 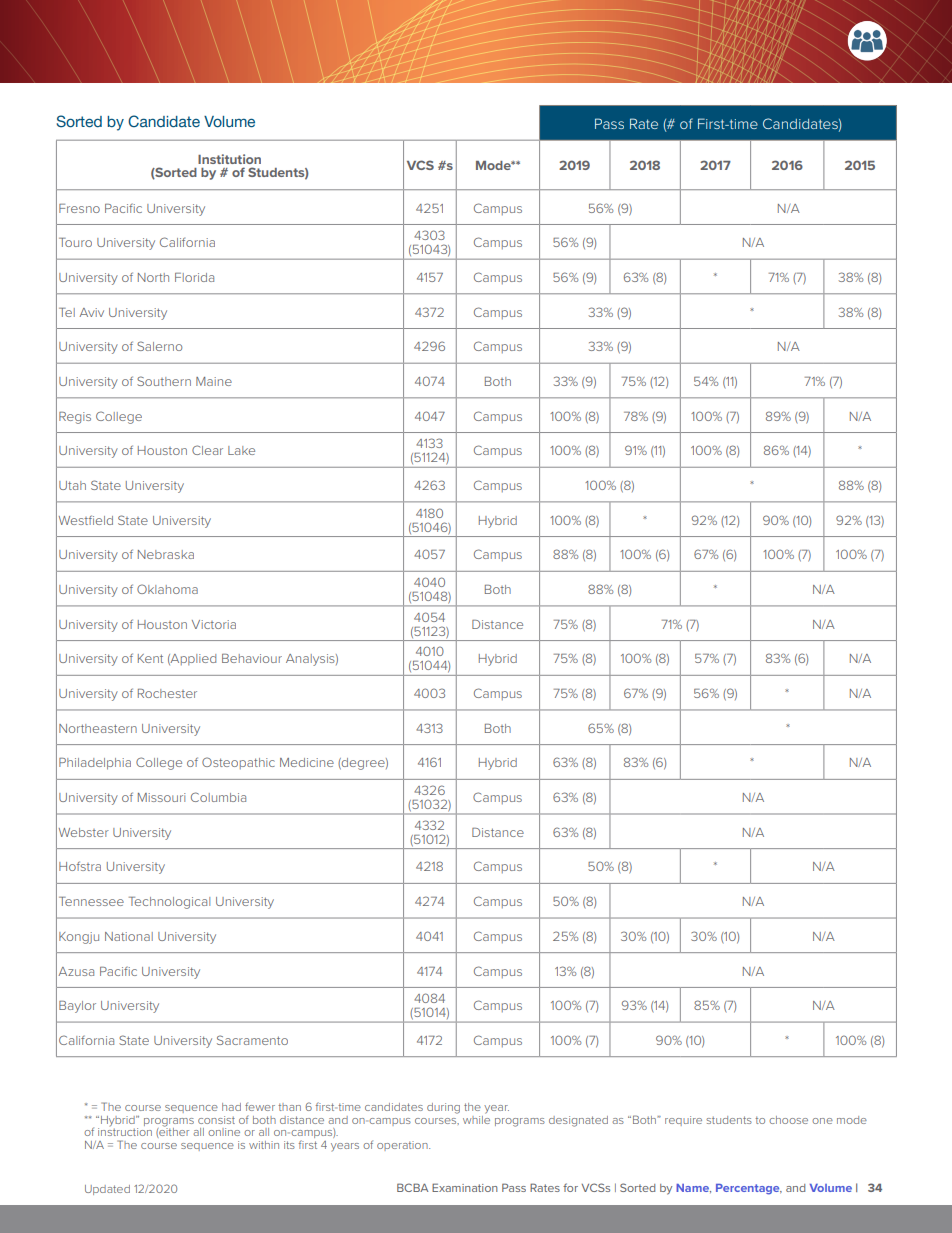 What do you see at coordinates (207, 450) in the document?
I see `Clear` at bounding box center [207, 450].
